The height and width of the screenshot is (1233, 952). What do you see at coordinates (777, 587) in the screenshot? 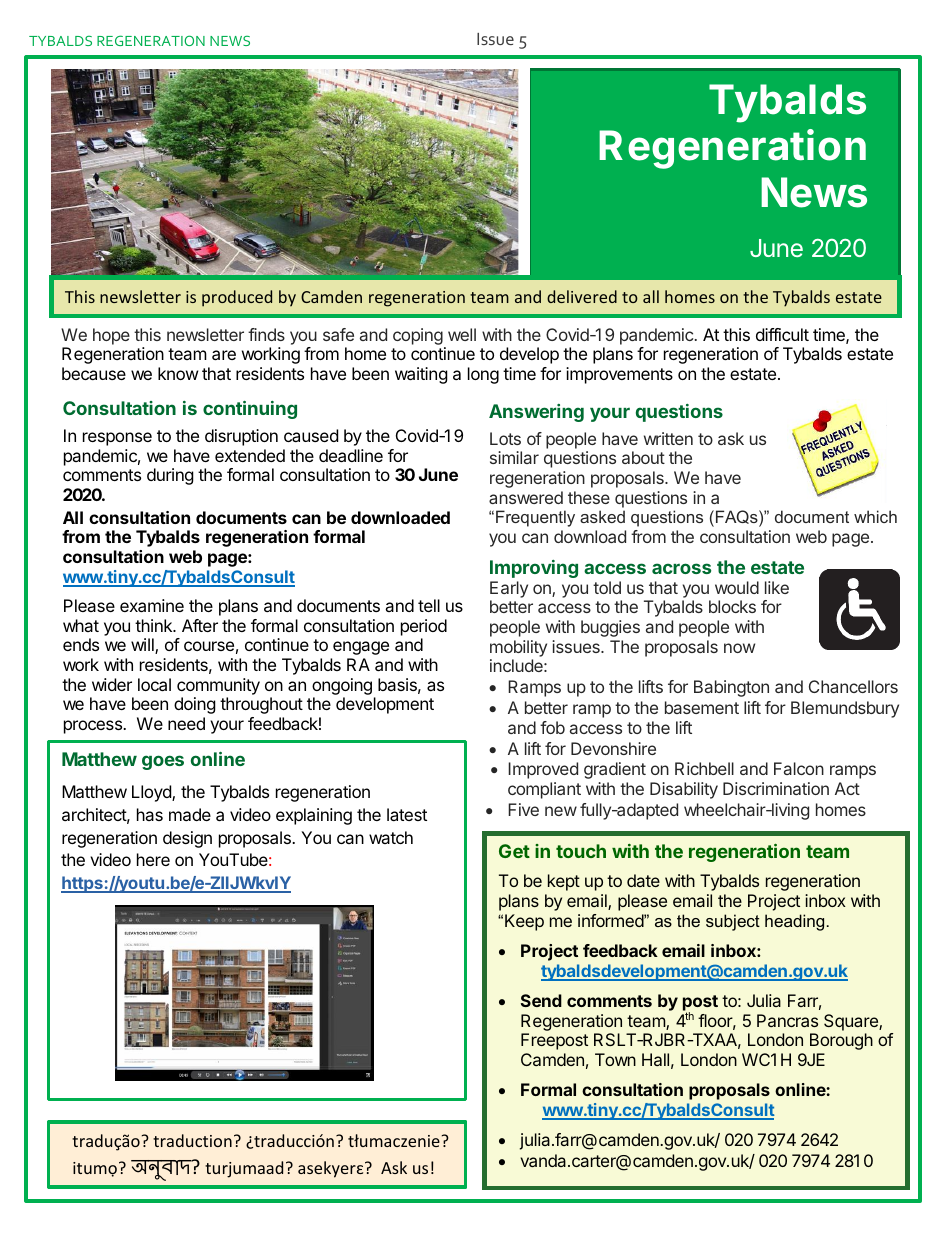
I see `like` at bounding box center [777, 587].
